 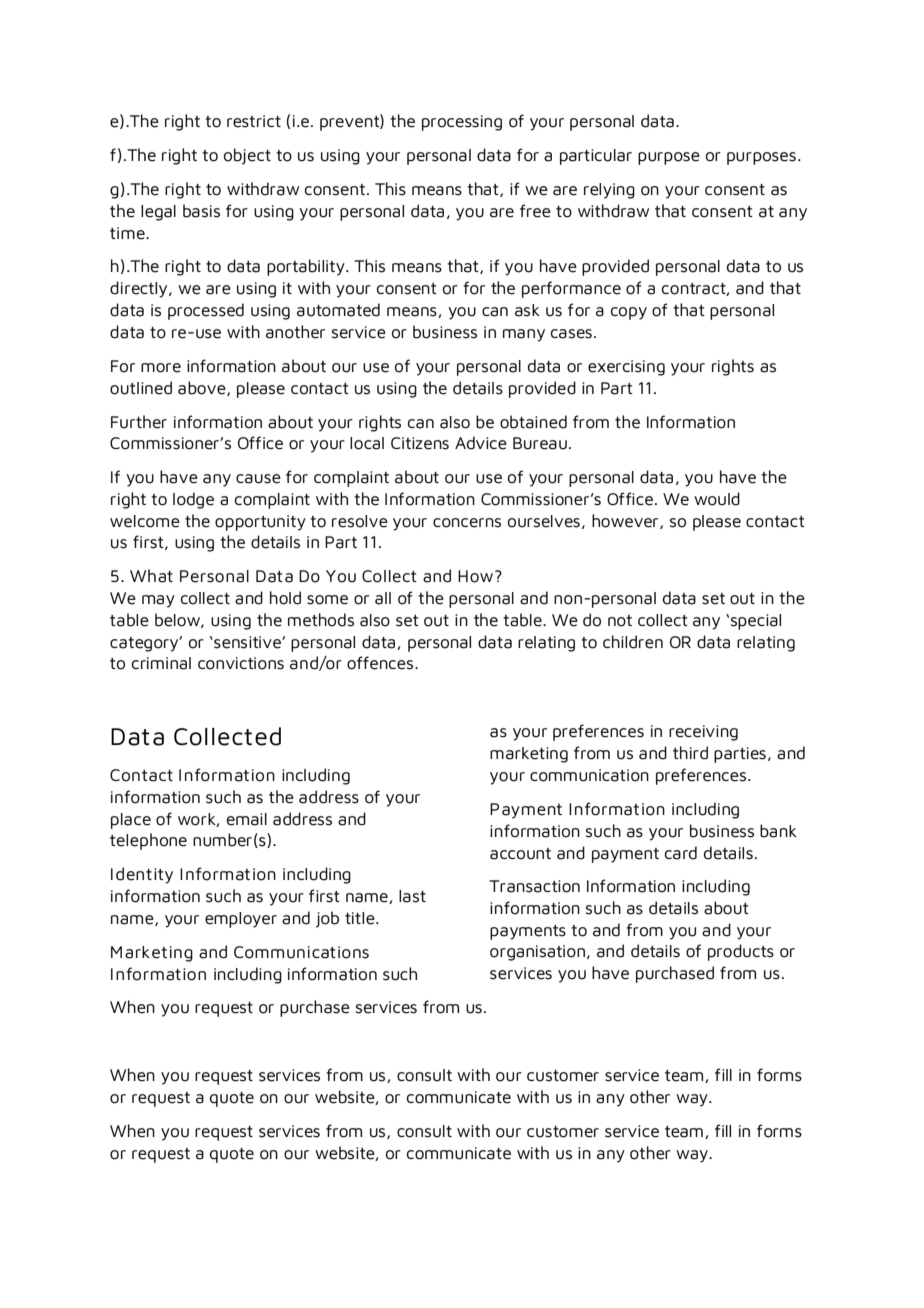 I want to click on object, so click(x=247, y=156).
